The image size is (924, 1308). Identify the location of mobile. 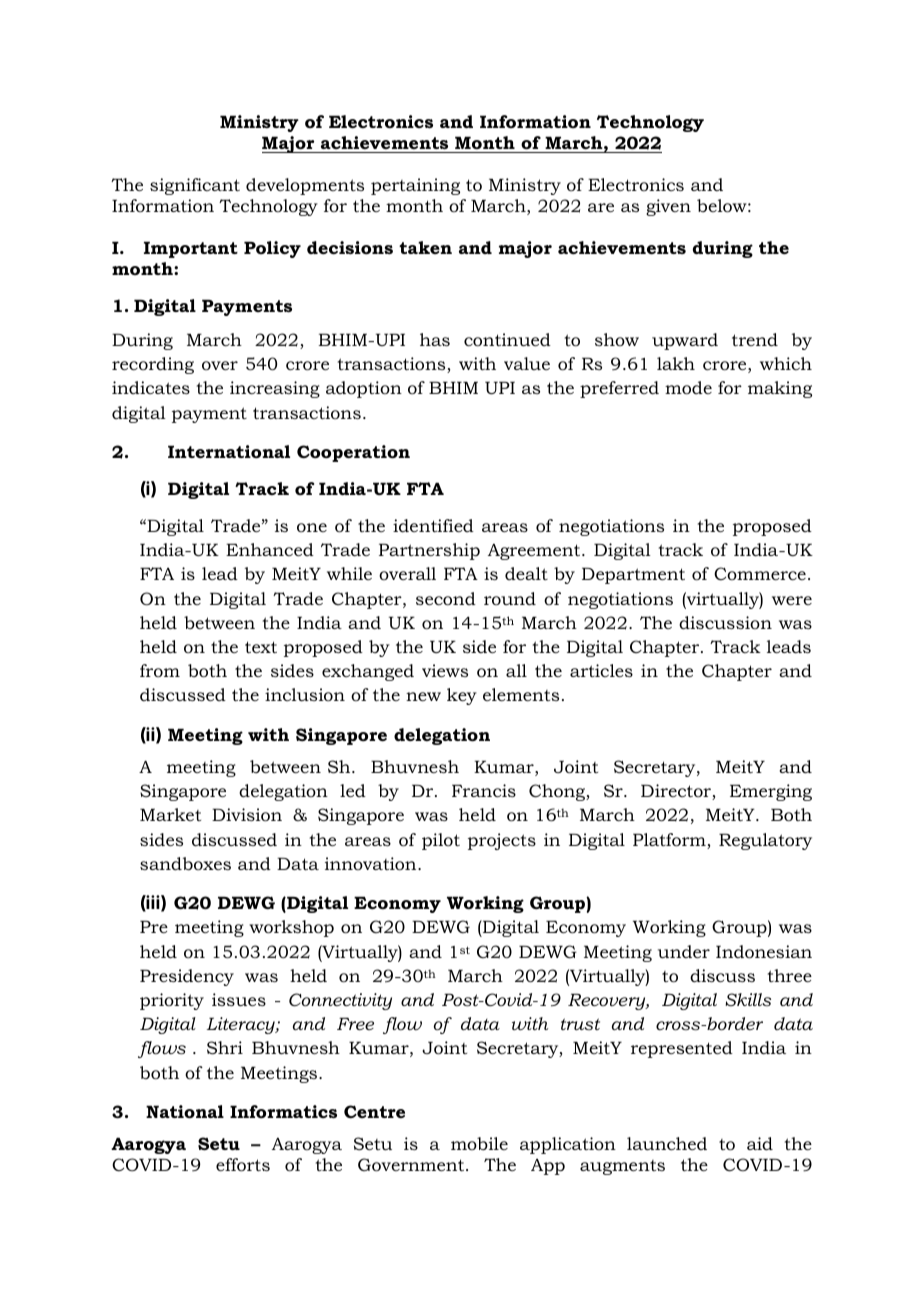
(479, 1143).
